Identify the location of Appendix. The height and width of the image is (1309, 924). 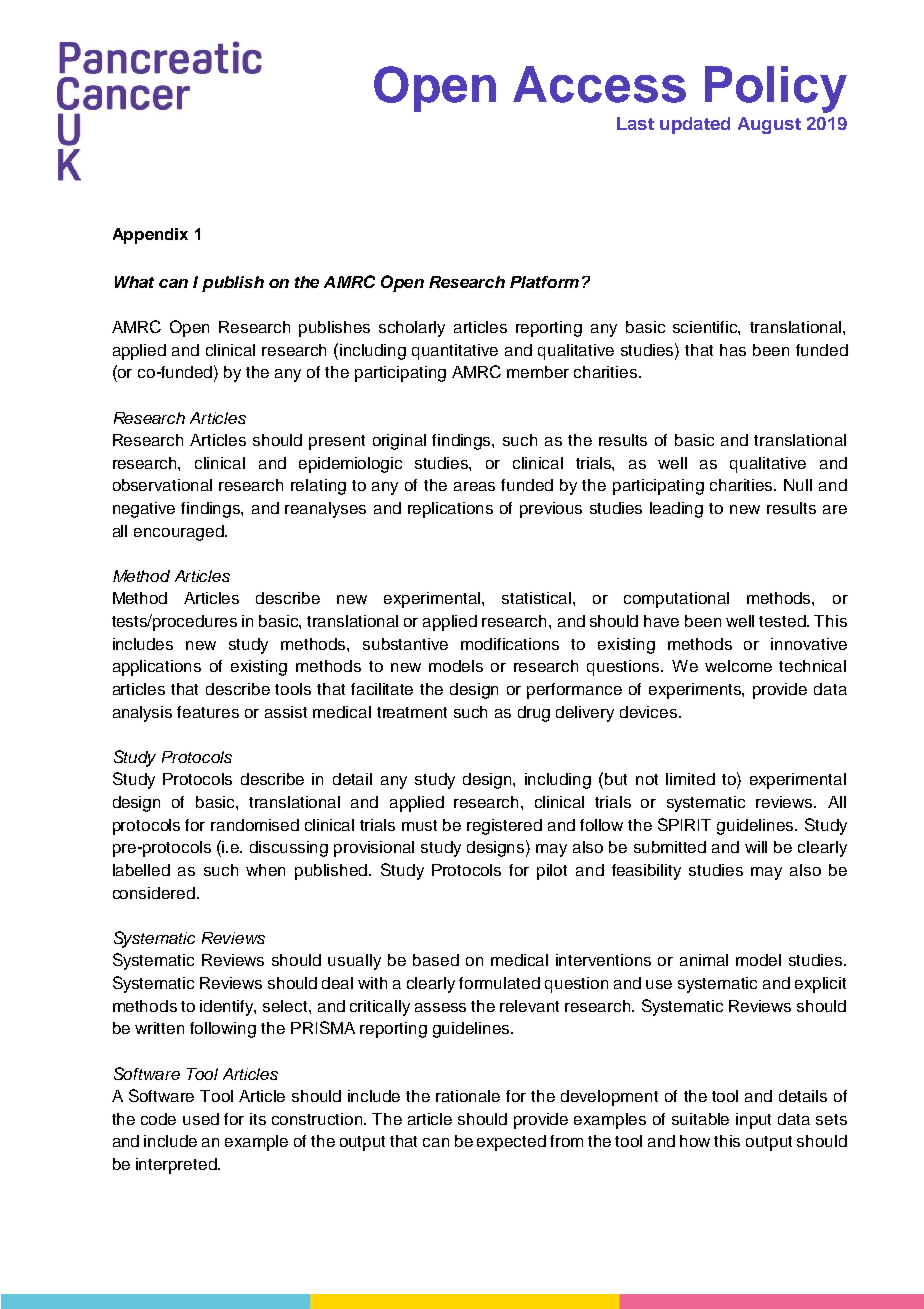
(150, 236).
